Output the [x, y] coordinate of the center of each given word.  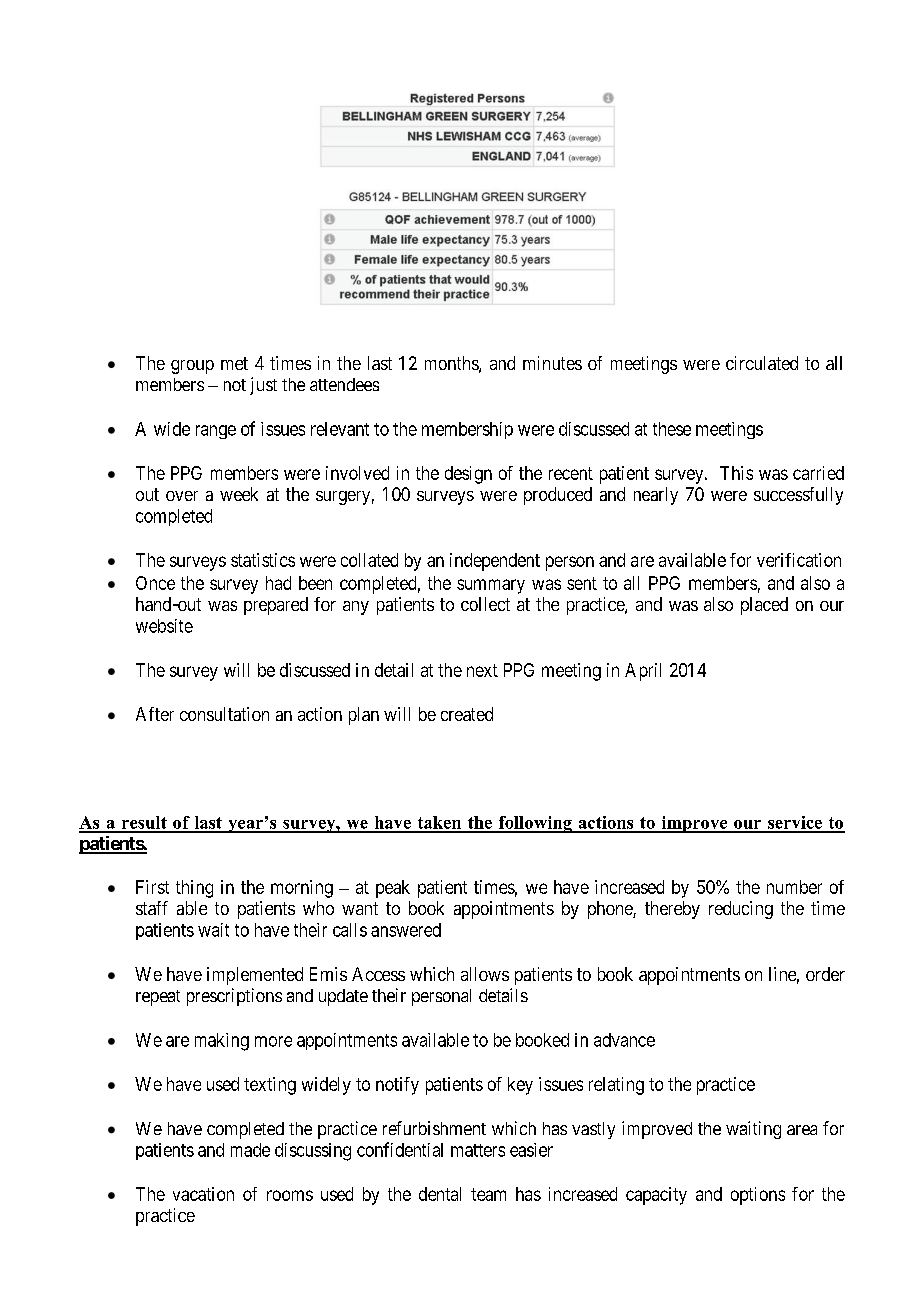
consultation [224, 714]
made [250, 1150]
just [263, 386]
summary [491, 586]
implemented [255, 976]
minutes [552, 363]
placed [764, 606]
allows [485, 974]
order [825, 974]
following [535, 824]
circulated [762, 363]
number [794, 887]
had [278, 583]
